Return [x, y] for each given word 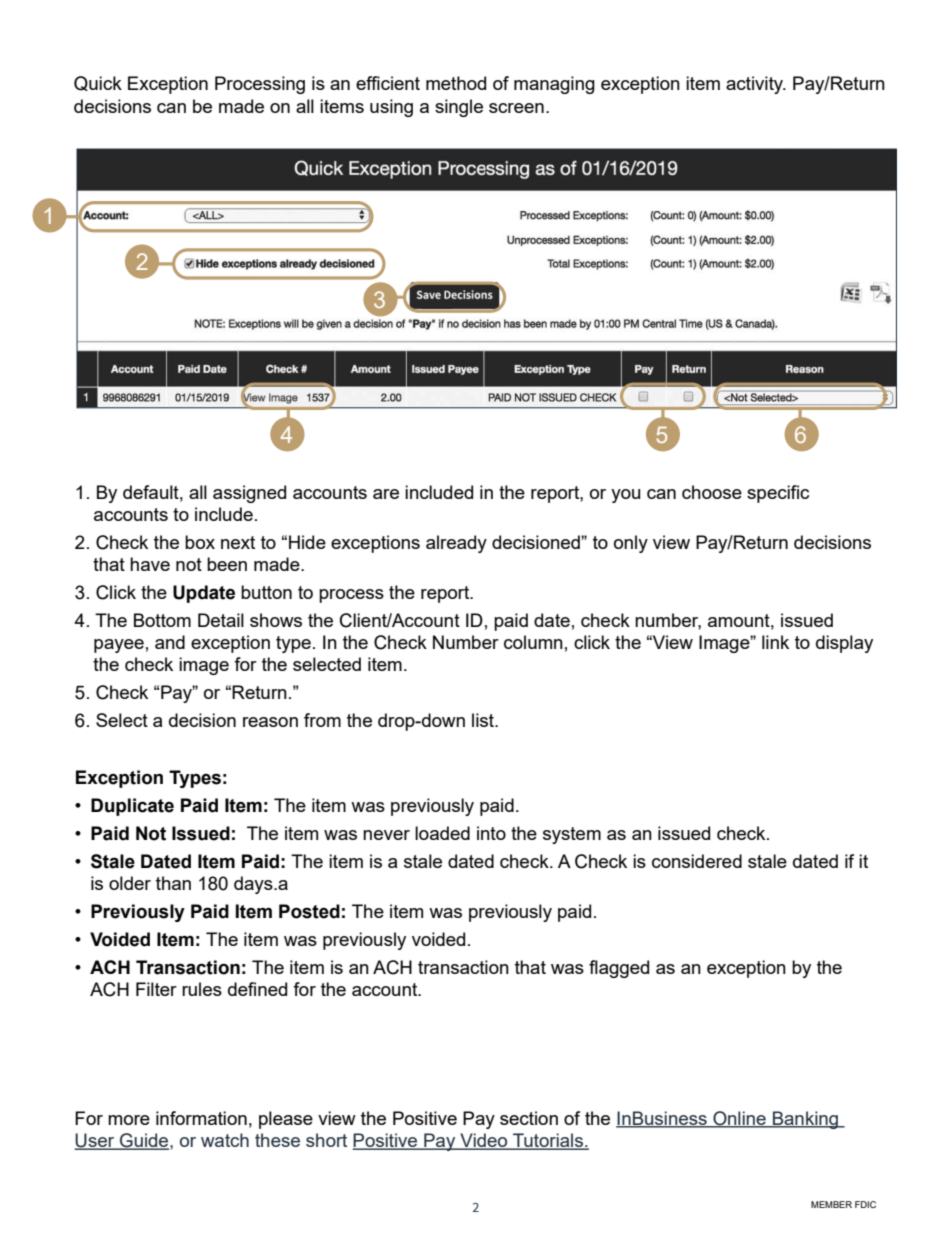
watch [225, 1140]
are [386, 494]
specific [778, 494]
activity [756, 85]
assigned [249, 494]
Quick [98, 83]
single [459, 108]
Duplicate [132, 807]
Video [484, 1141]
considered [697, 861]
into [491, 833]
